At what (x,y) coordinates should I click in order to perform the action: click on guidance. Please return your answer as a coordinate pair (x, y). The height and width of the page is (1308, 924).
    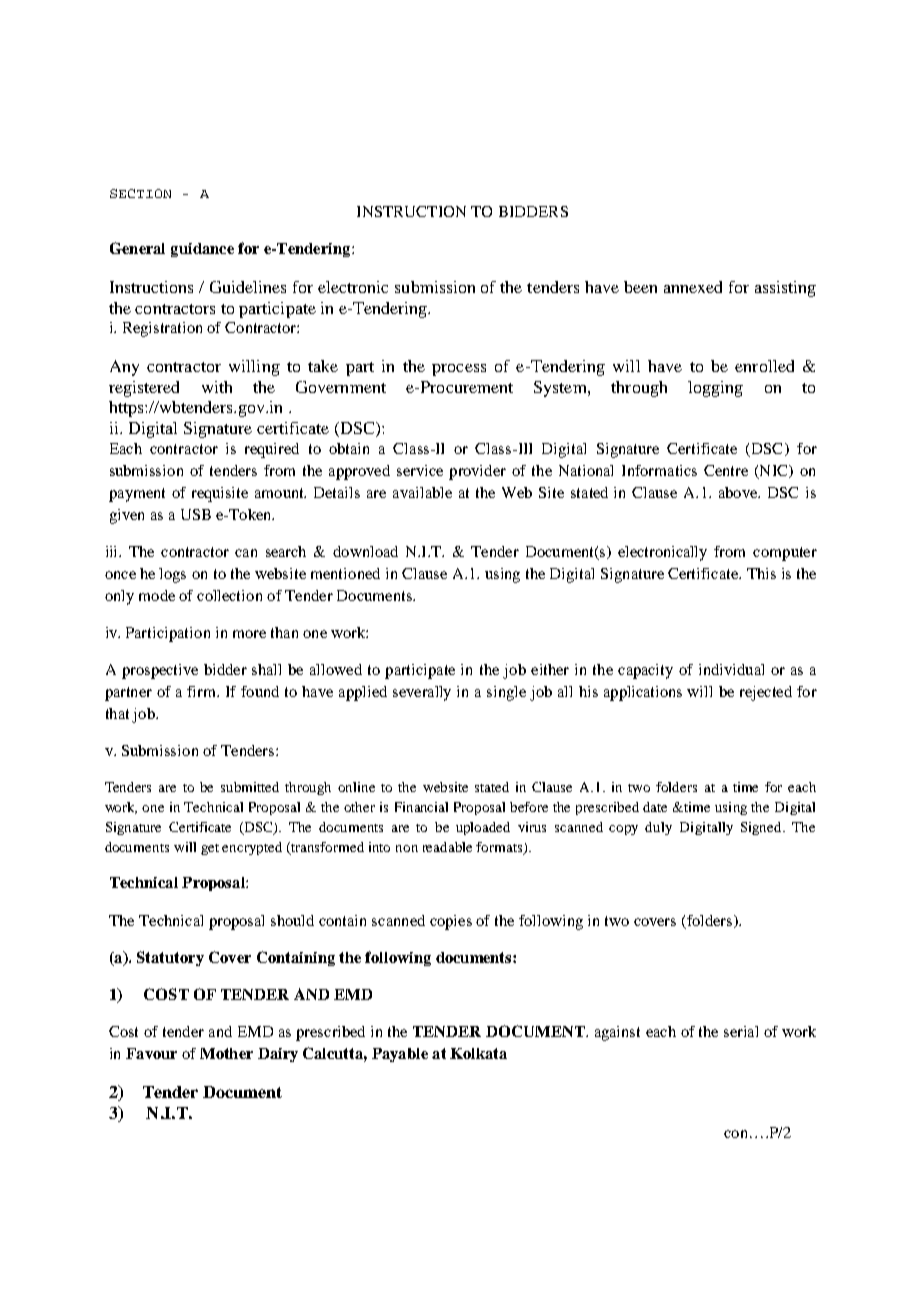
    Looking at the image, I should click on (202, 250).
